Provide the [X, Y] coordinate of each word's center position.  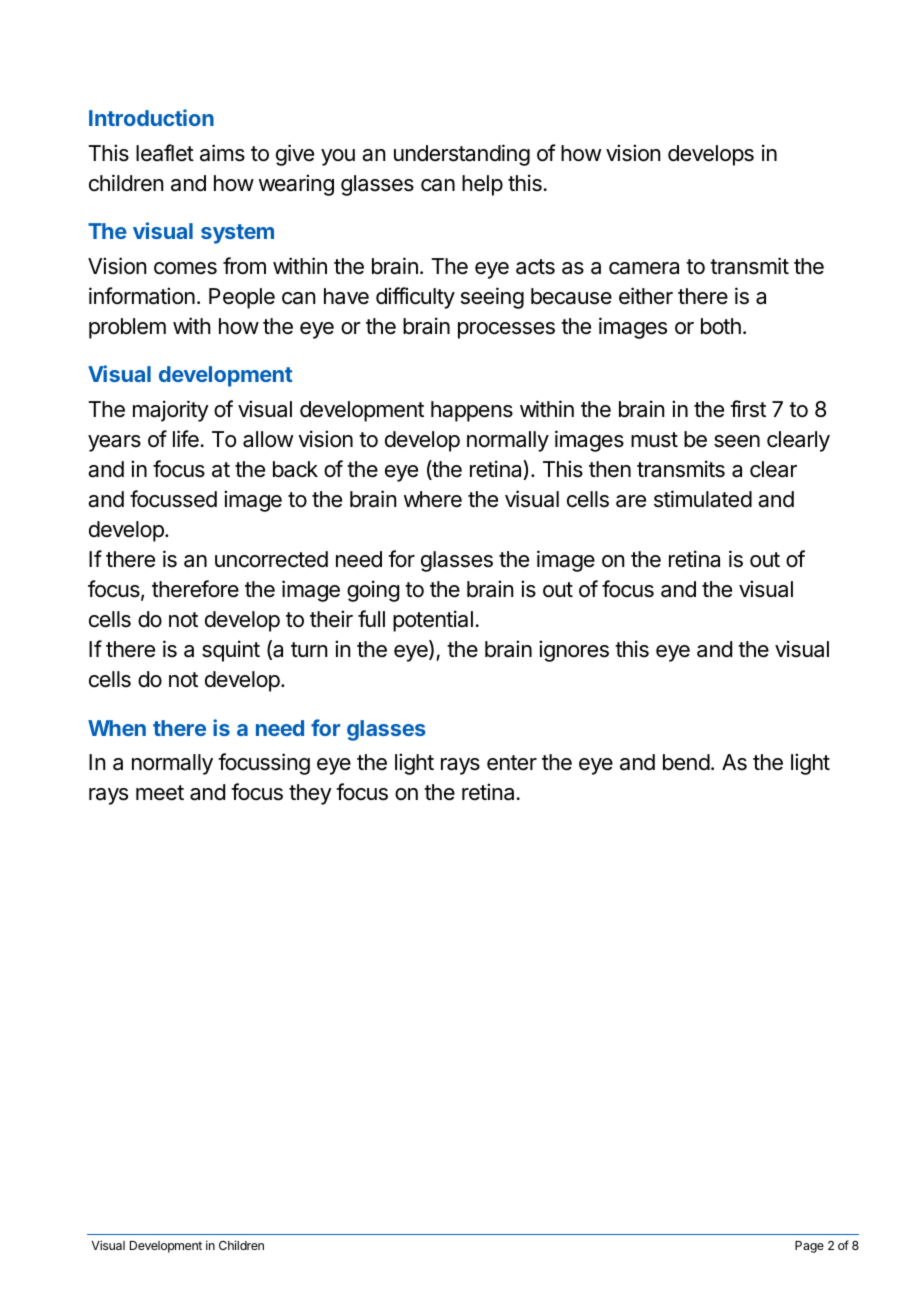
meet [160, 793]
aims [222, 153]
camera [644, 268]
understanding [462, 155]
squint [231, 651]
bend [686, 762]
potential [433, 621]
